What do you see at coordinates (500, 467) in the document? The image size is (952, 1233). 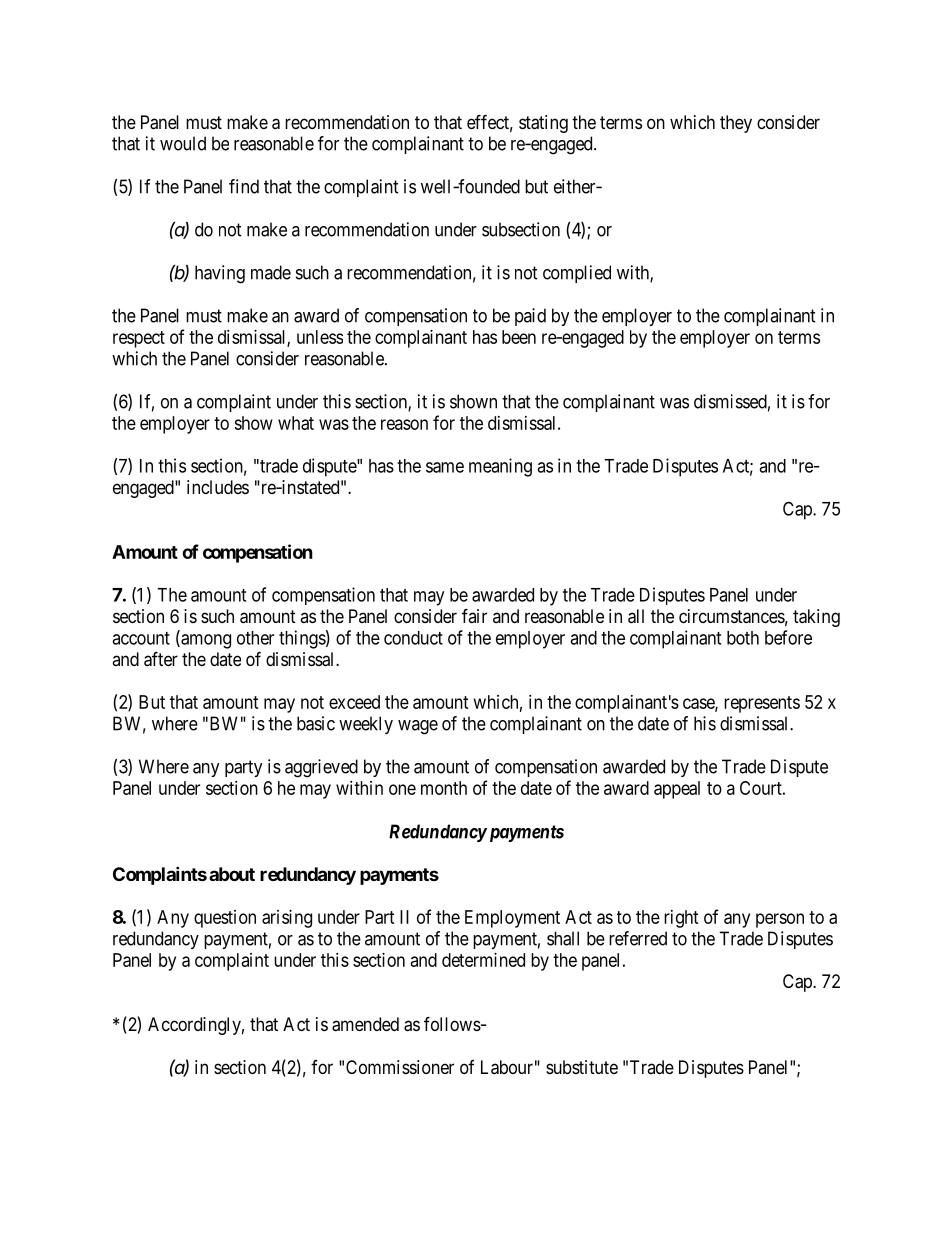 I see `meaning` at bounding box center [500, 467].
